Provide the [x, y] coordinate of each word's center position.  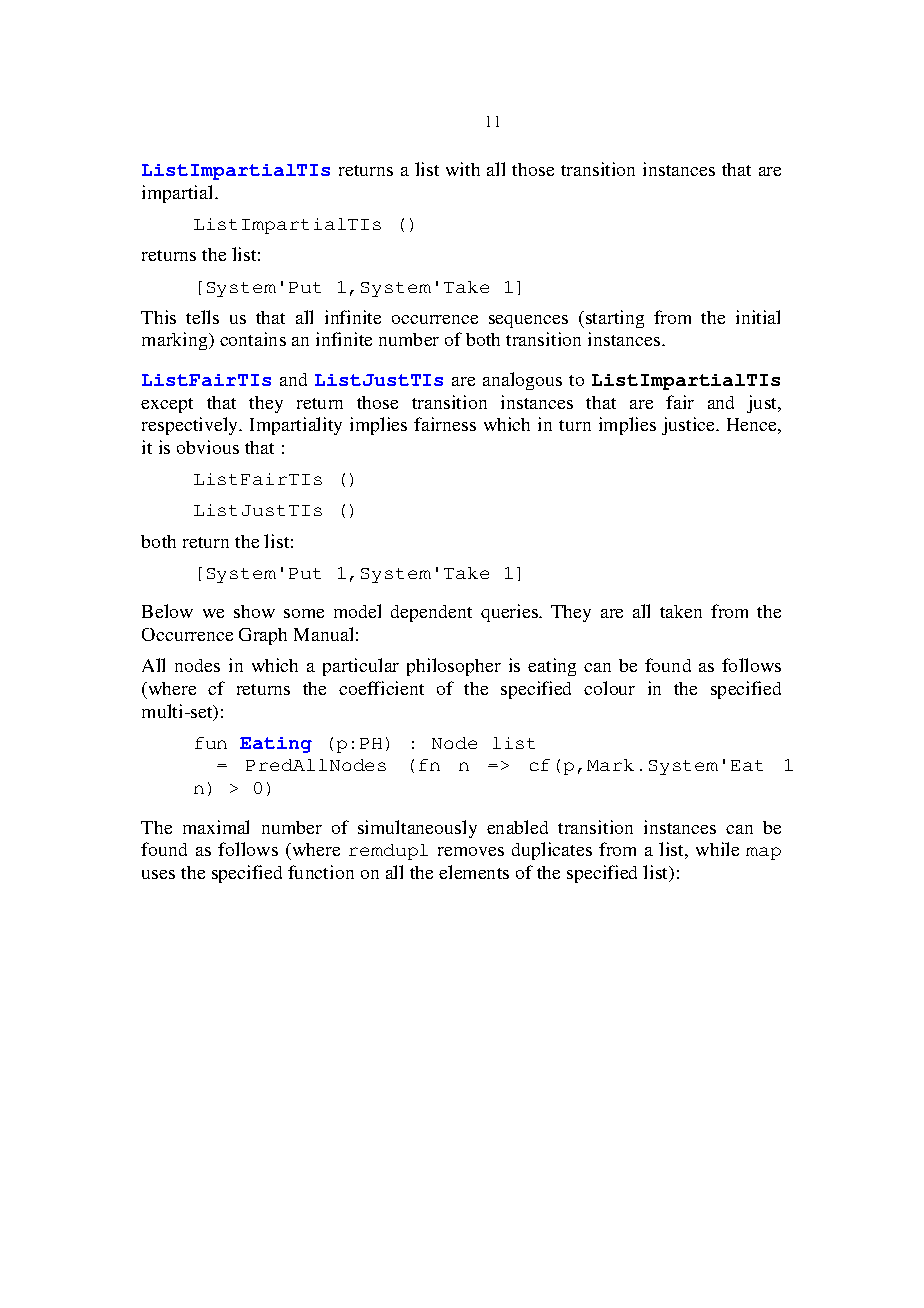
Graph [263, 636]
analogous [522, 381]
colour [609, 688]
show [254, 611]
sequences [528, 321]
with [463, 169]
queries [510, 613]
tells [202, 317]
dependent [431, 613]
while [717, 849]
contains [253, 339]
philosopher [454, 667]
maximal [216, 827]
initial [758, 317]
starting [613, 319]
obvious [208, 447]
